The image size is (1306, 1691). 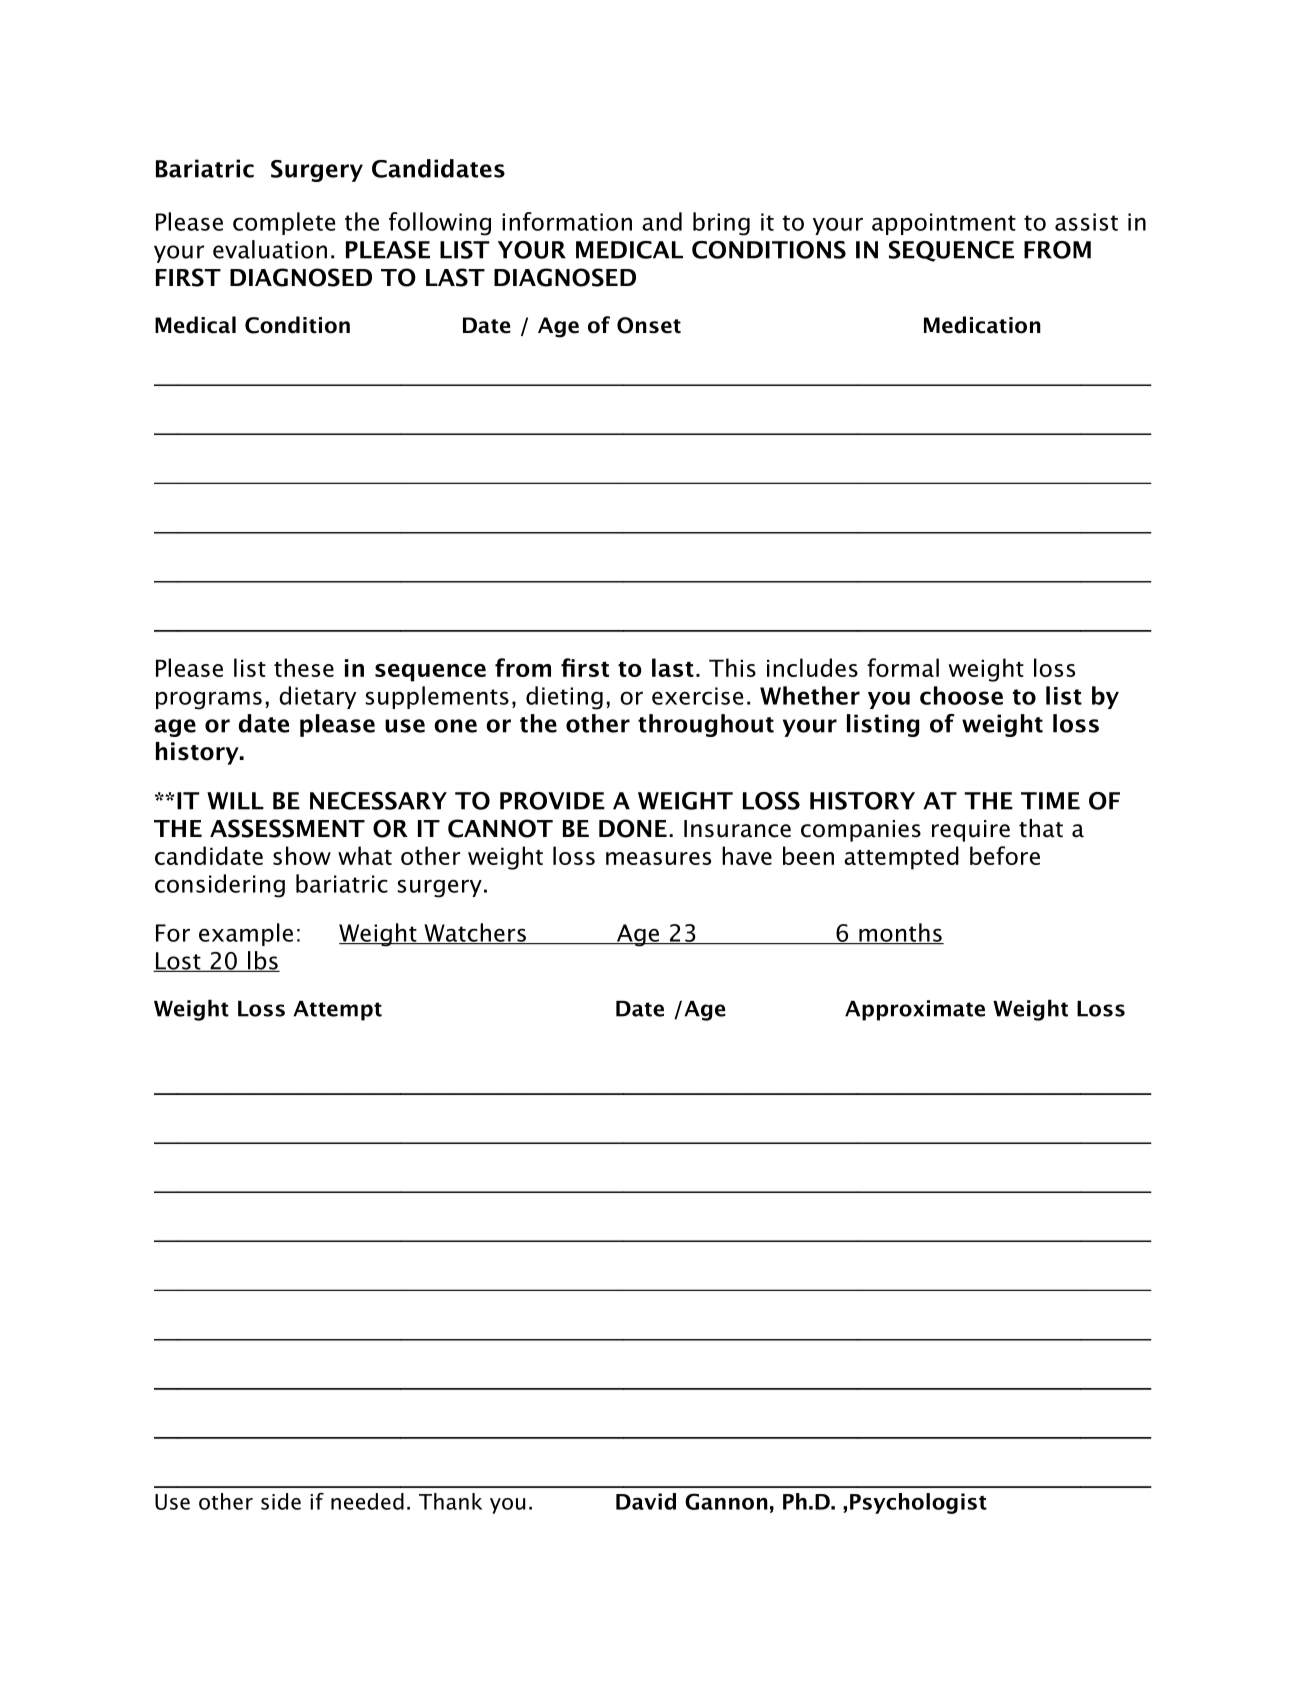 I want to click on David, so click(x=646, y=1501).
